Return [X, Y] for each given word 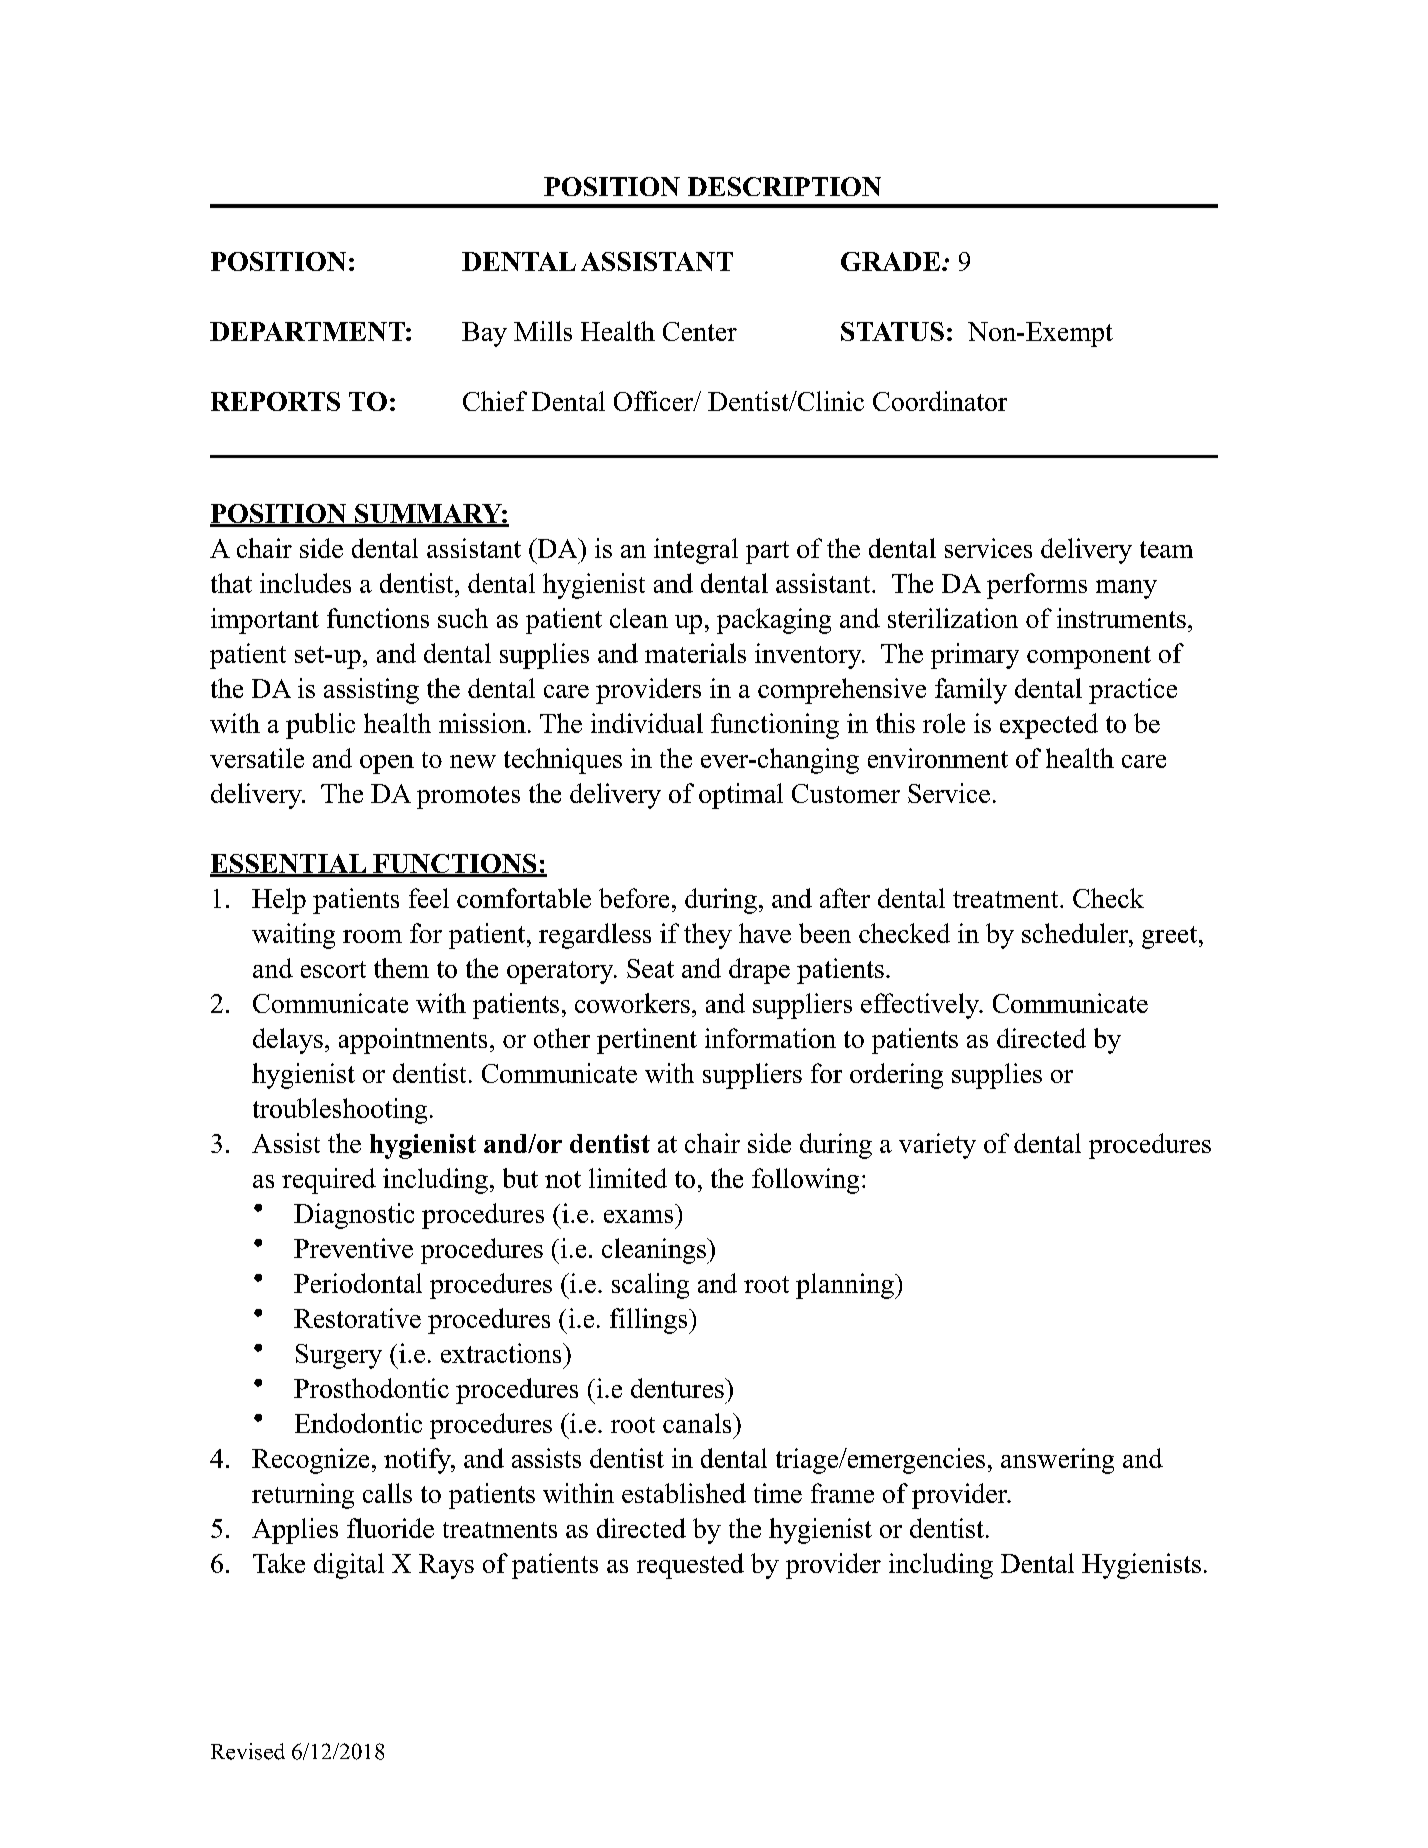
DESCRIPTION [784, 186]
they [708, 936]
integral [696, 551]
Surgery [339, 1356]
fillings [650, 1321]
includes [305, 583]
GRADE [890, 261]
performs [1037, 586]
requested [690, 1566]
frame [842, 1493]
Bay [484, 334]
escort [333, 969]
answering [1057, 1461]
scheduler [1076, 933]
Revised [248, 1751]
